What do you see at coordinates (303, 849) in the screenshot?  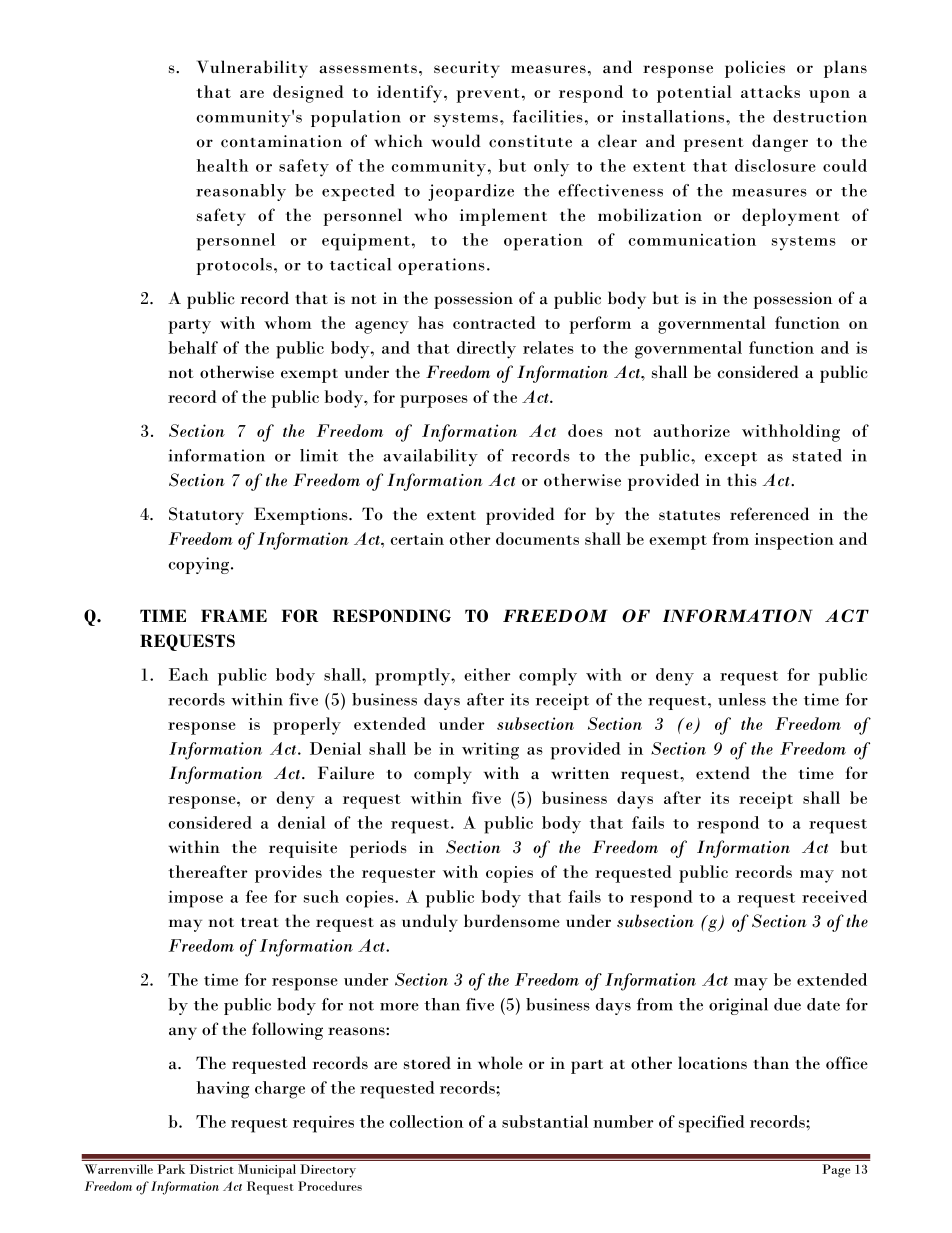 I see `requisite` at bounding box center [303, 849].
